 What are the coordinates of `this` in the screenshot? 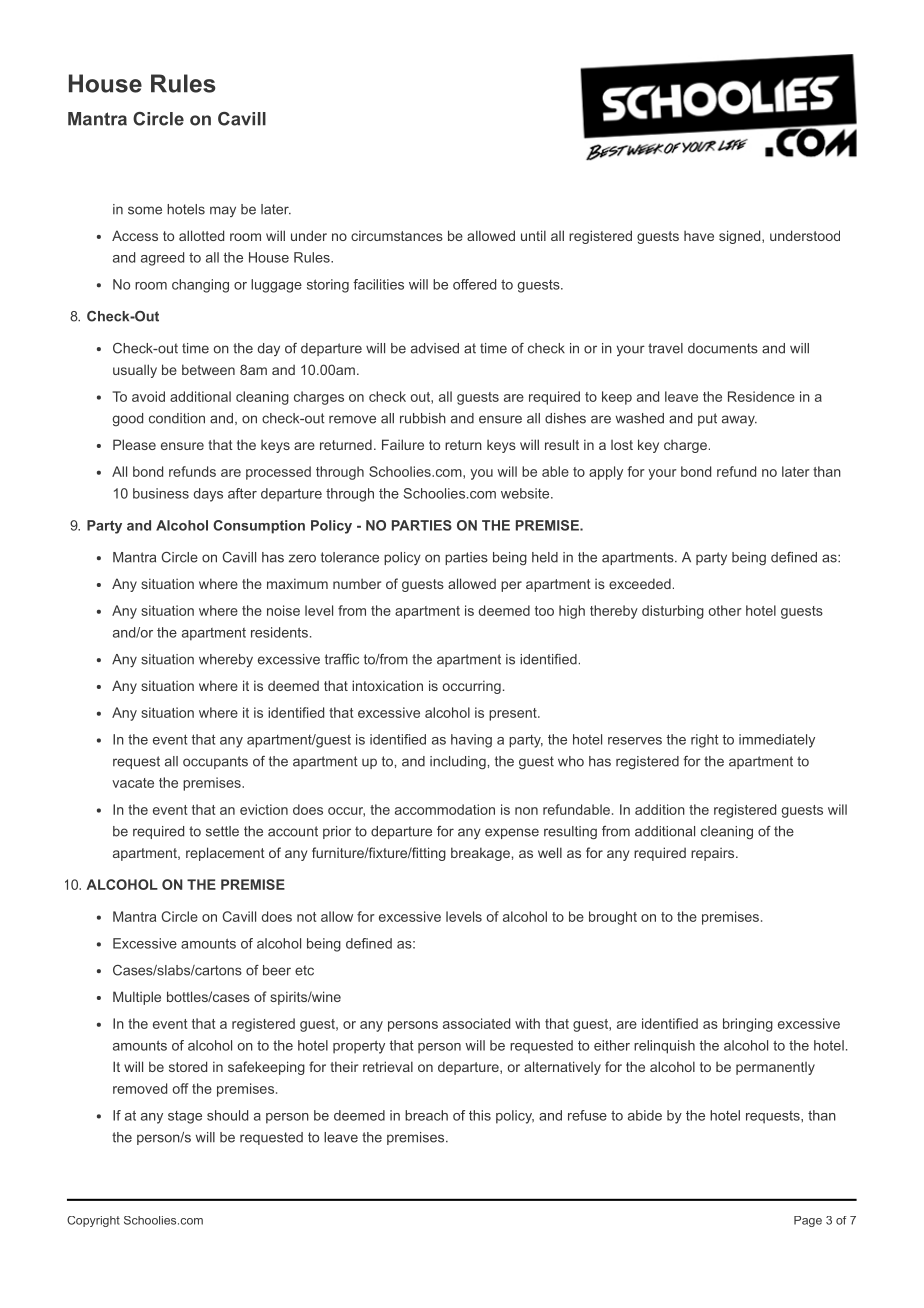 It's located at (480, 1115).
